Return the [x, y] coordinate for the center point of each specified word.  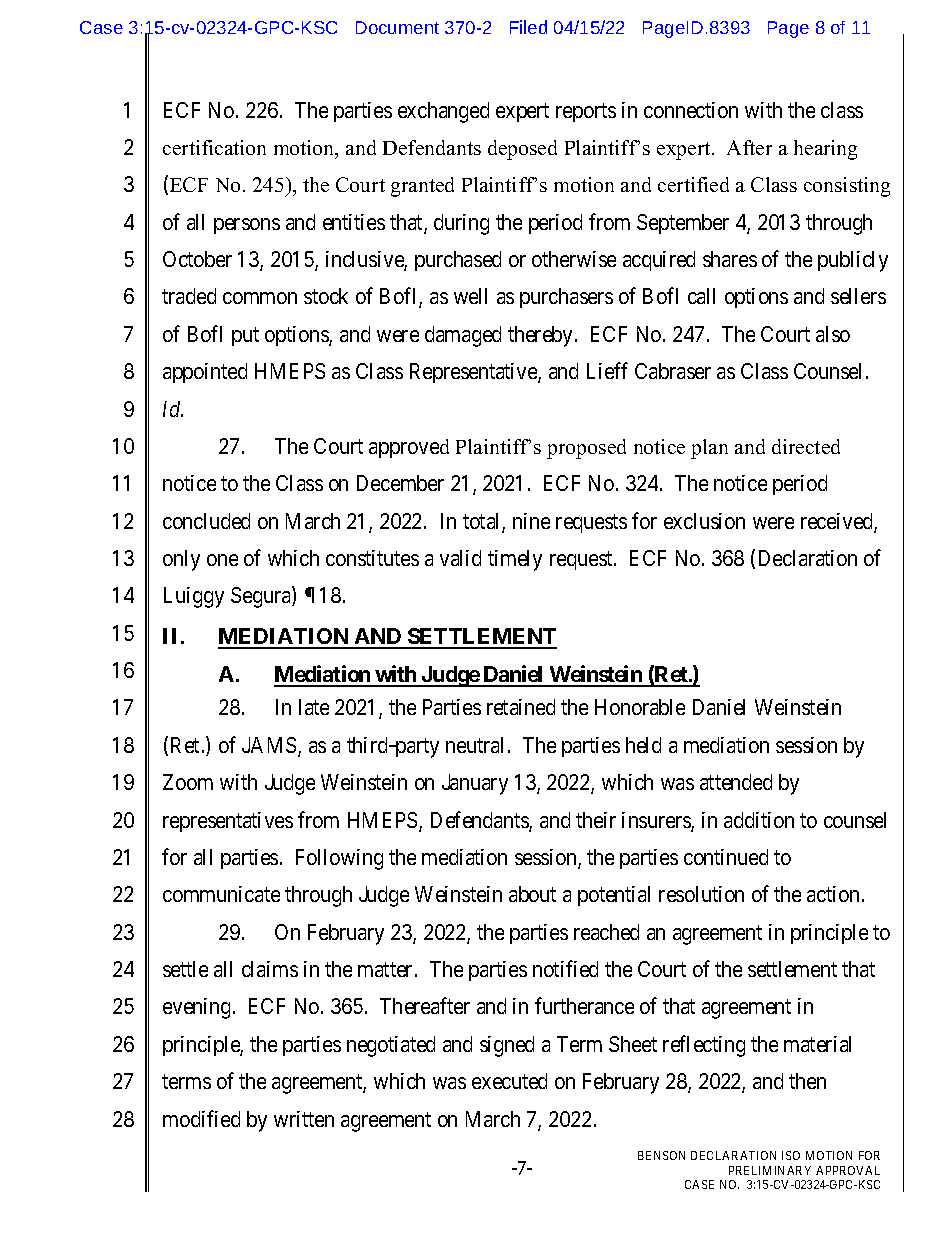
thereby [542, 336]
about [532, 894]
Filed [528, 27]
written [304, 1119]
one [222, 560]
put [245, 336]
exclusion [704, 521]
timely [515, 560]
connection [691, 110]
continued [726, 857]
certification [214, 147]
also [833, 334]
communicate [221, 894]
